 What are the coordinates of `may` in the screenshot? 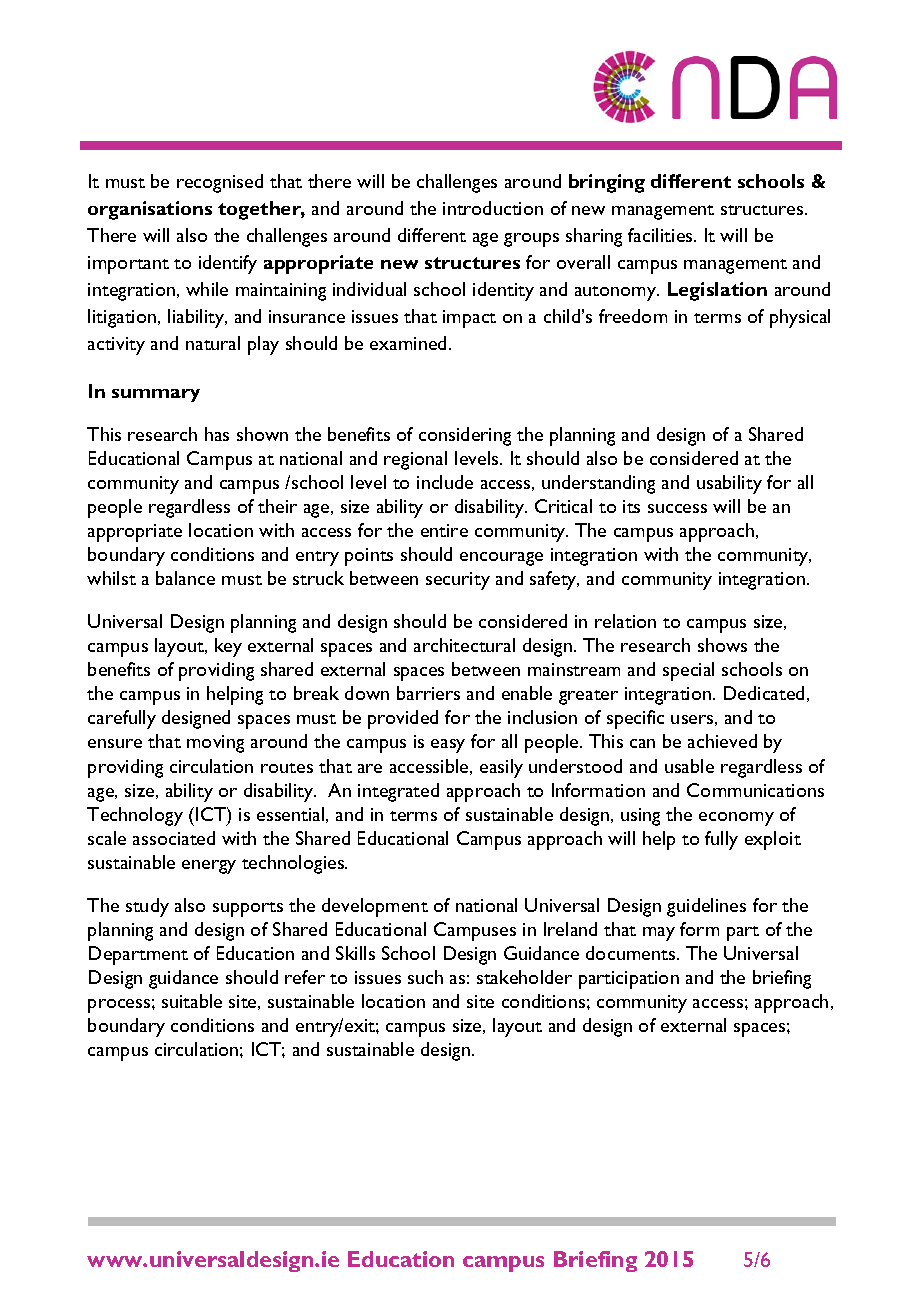 It's located at (659, 934).
